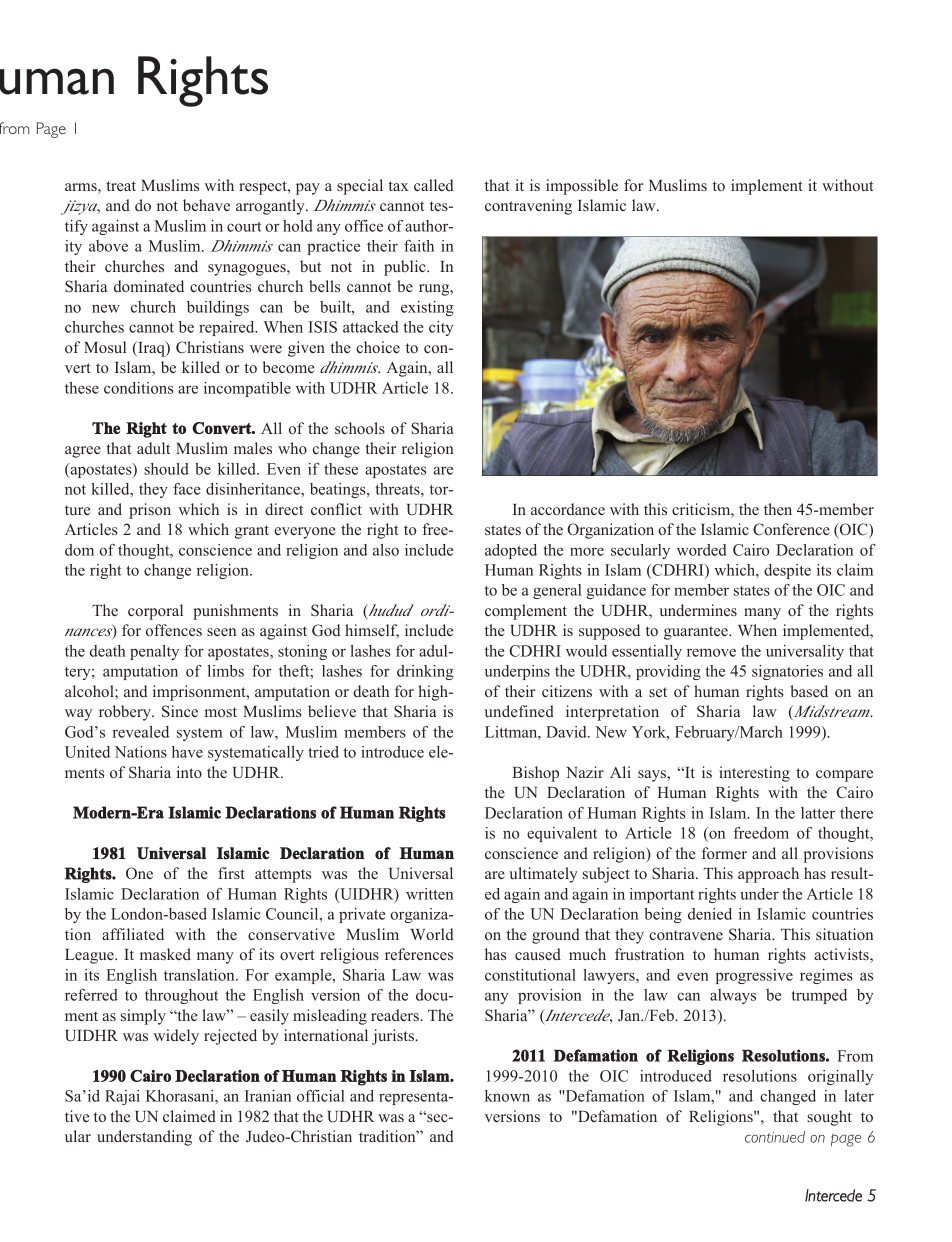 Image resolution: width=952 pixels, height=1242 pixels. What do you see at coordinates (425, 672) in the document?
I see `drinking` at bounding box center [425, 672].
